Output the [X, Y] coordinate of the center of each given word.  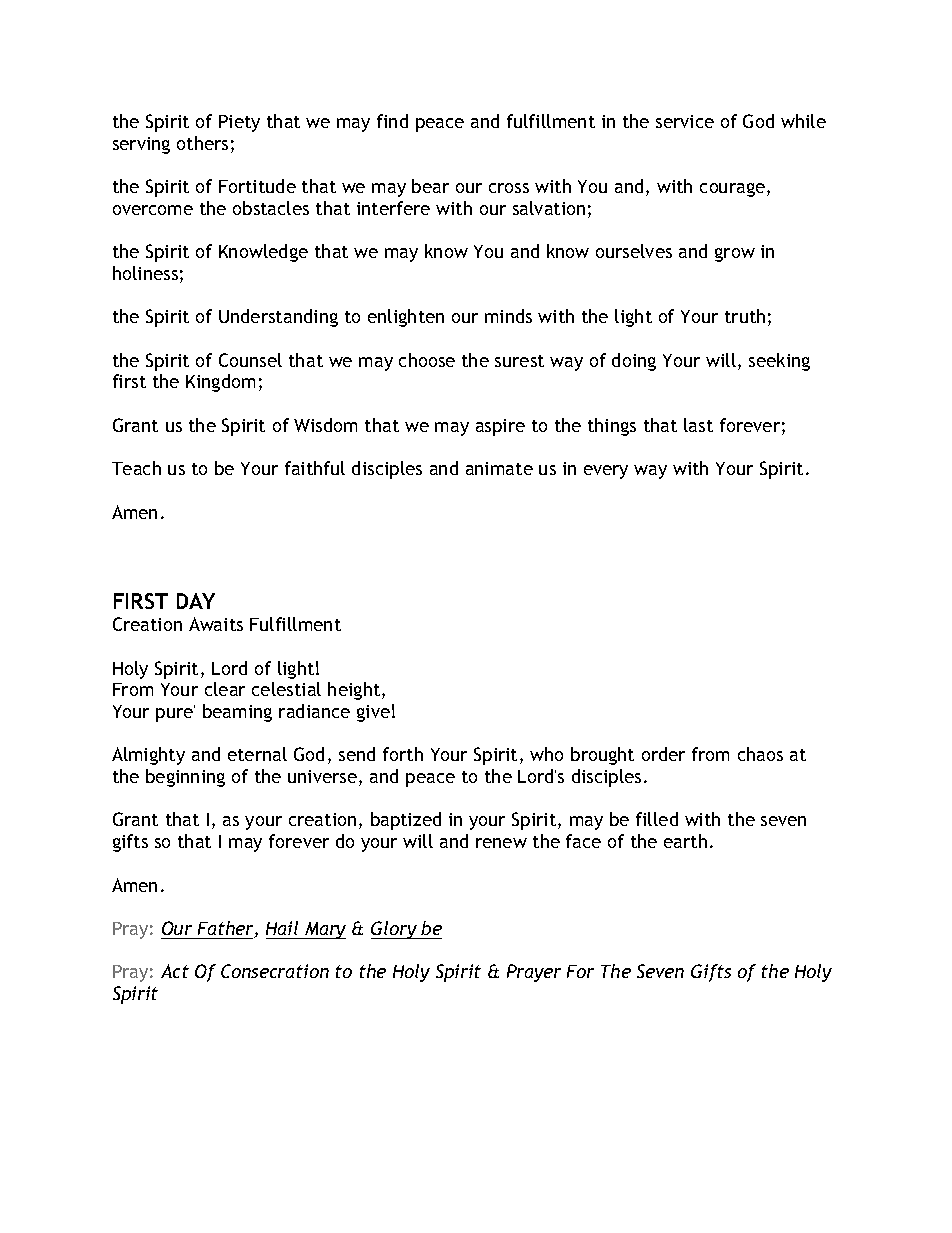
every [606, 472]
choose [427, 360]
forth [403, 754]
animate [499, 468]
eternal [257, 754]
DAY [196, 601]
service [685, 121]
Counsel [250, 360]
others [202, 143]
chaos [760, 754]
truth [745, 316]
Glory [395, 930]
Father [227, 929]
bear [430, 186]
